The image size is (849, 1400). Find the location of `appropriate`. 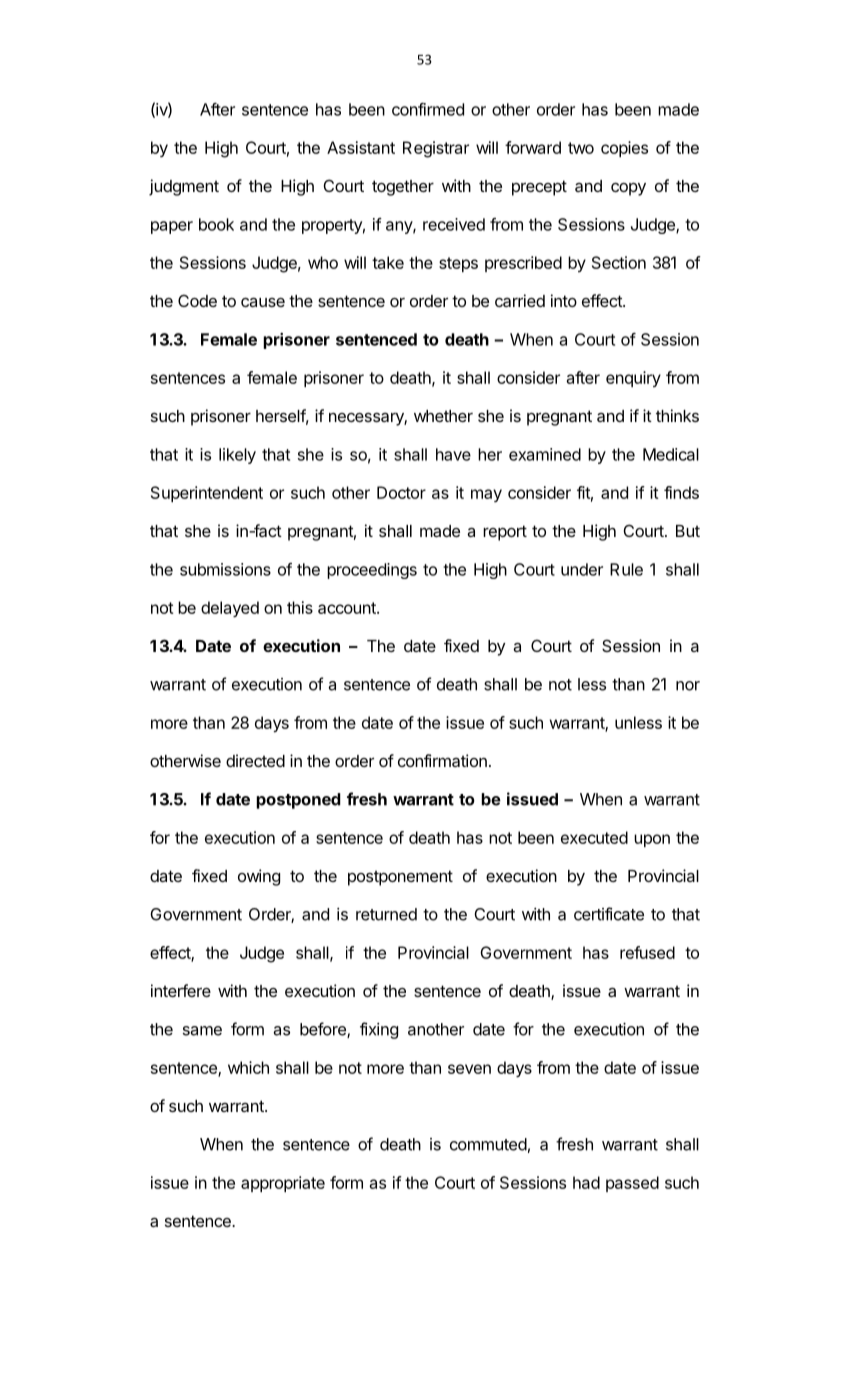

appropriate is located at coordinates (283, 1184).
